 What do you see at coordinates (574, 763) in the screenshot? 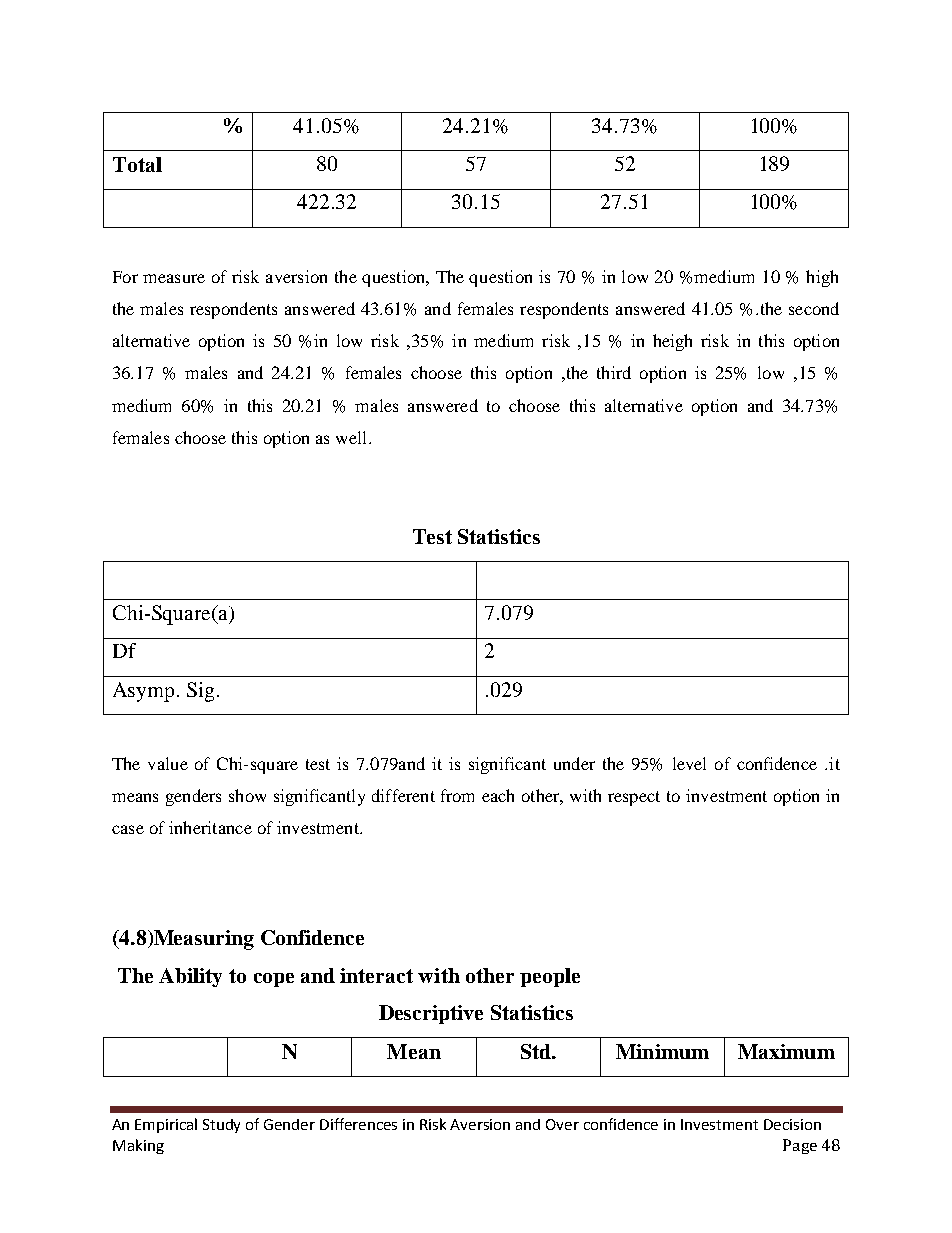
I see `under` at bounding box center [574, 763].
